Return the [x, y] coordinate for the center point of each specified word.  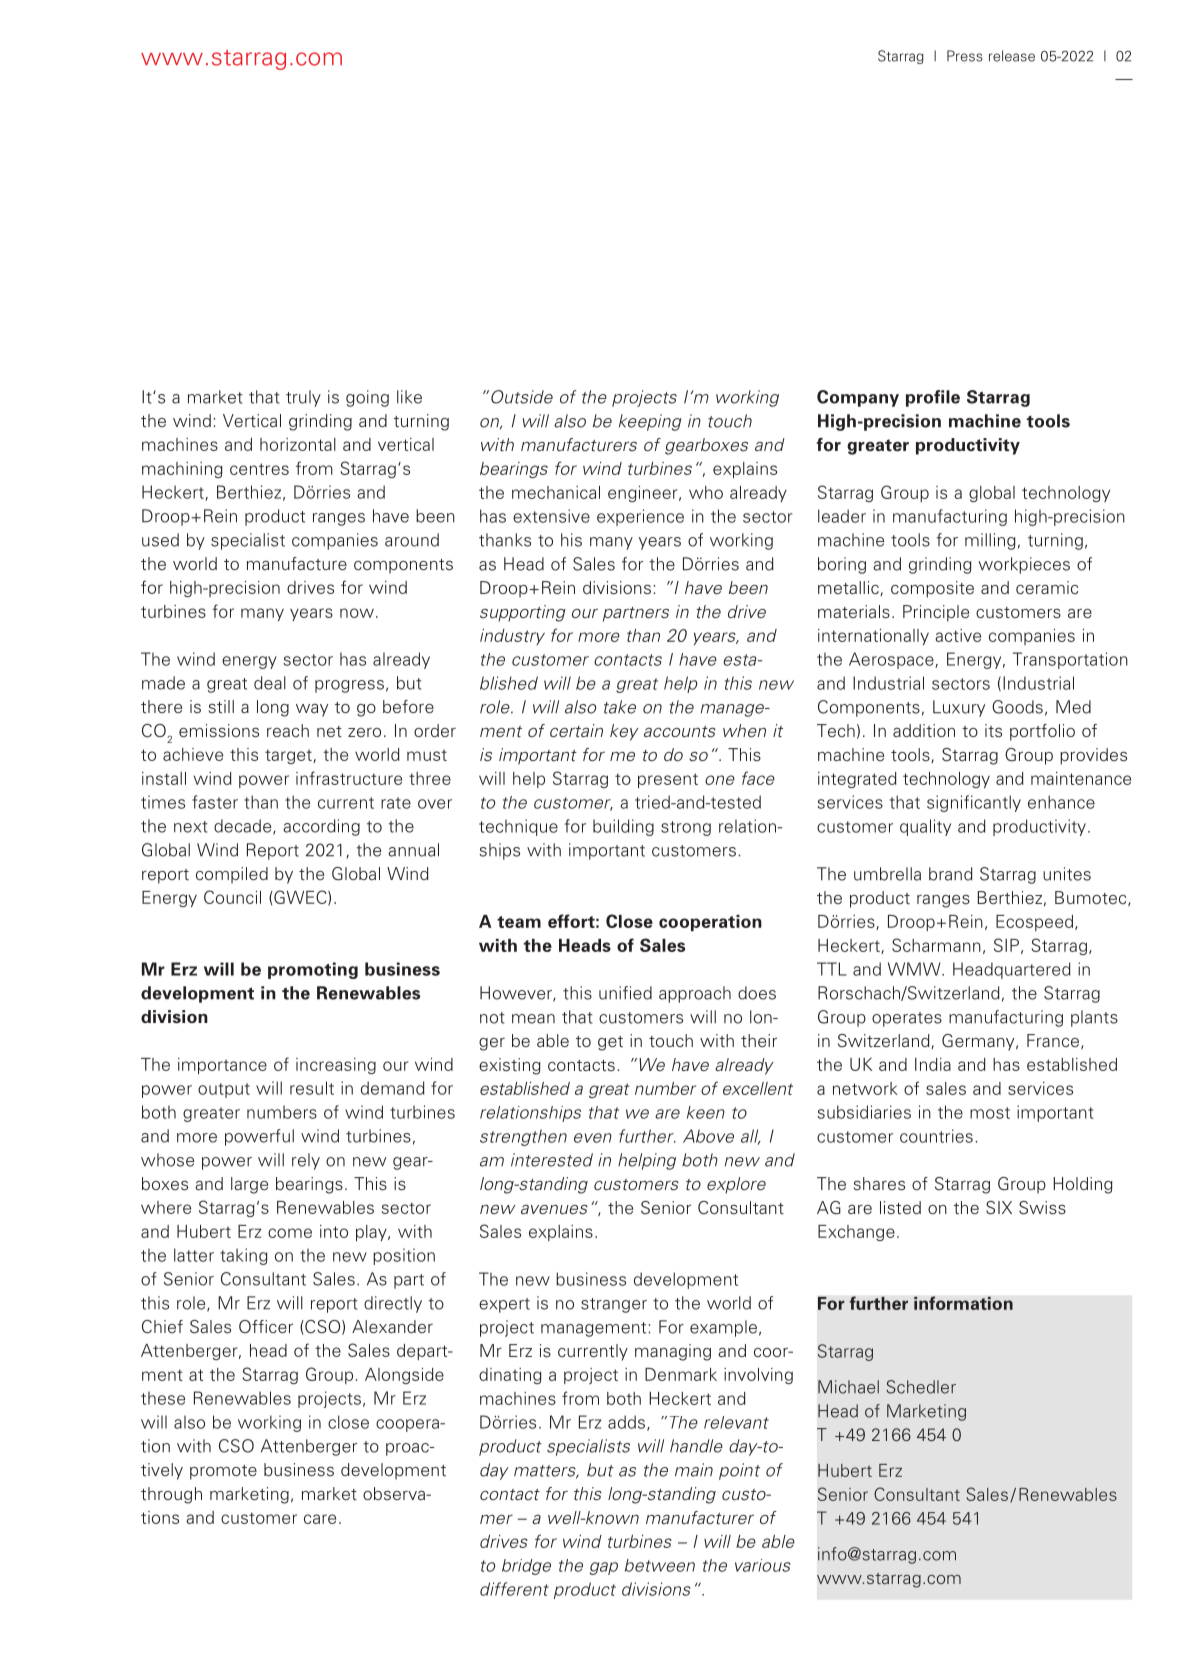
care [320, 1519]
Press [965, 56]
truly [303, 398]
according [321, 827]
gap [604, 1568]
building [623, 827]
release [1012, 56]
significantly [974, 803]
